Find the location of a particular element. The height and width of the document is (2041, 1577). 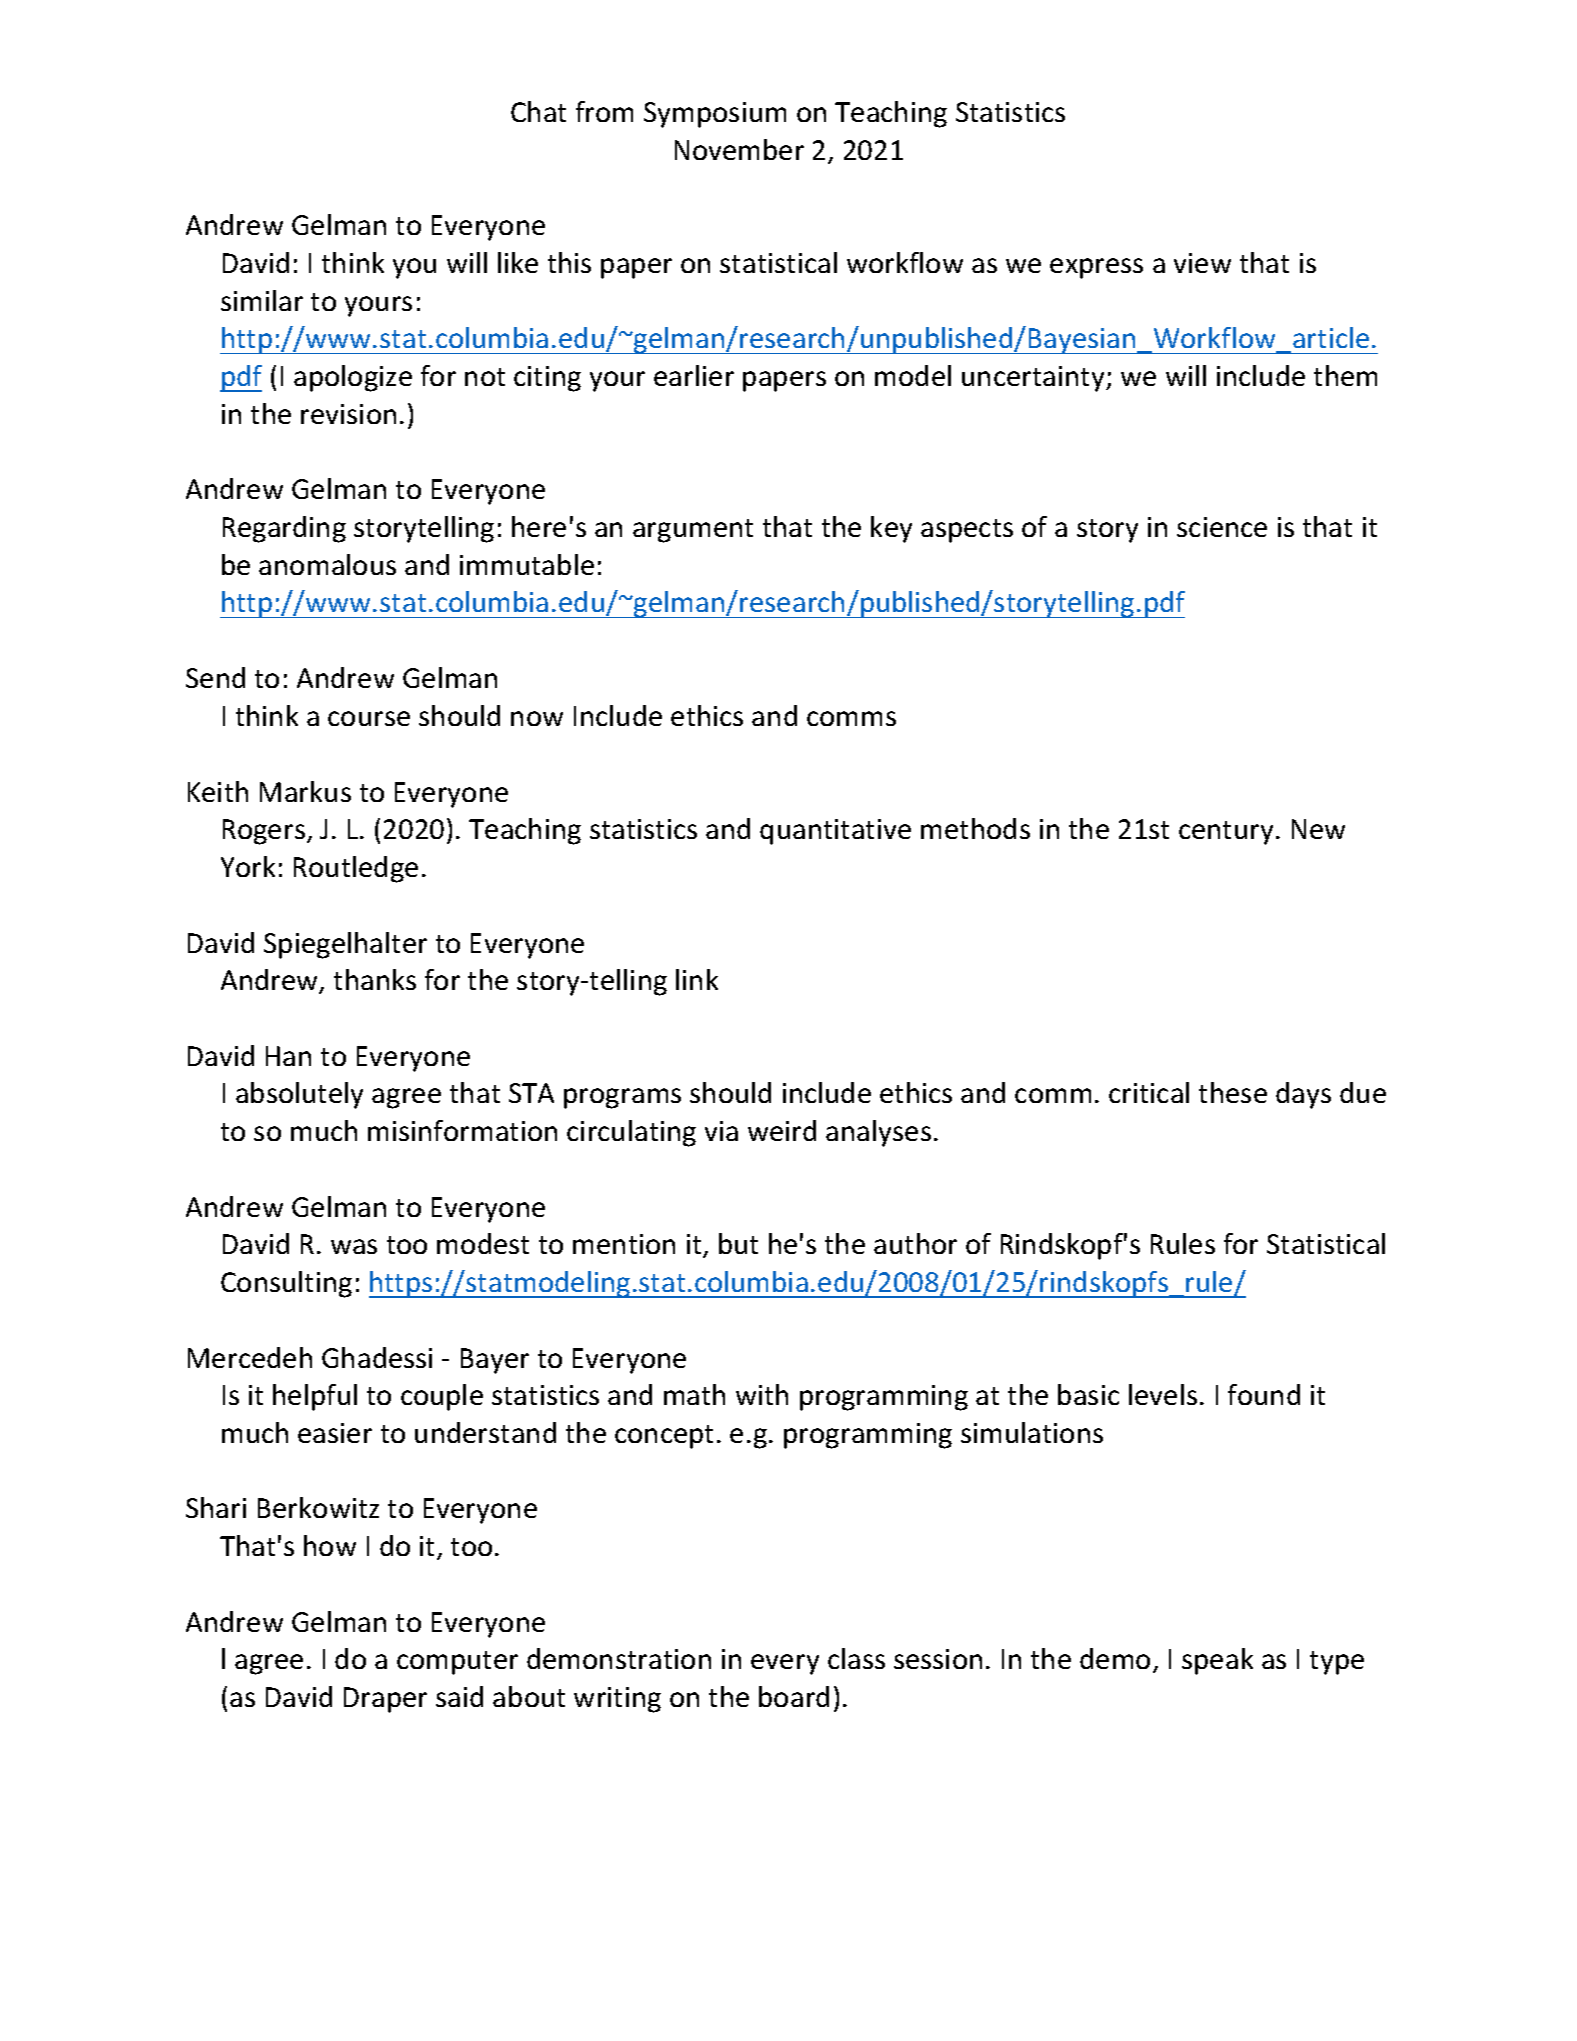

these is located at coordinates (1233, 1092).
